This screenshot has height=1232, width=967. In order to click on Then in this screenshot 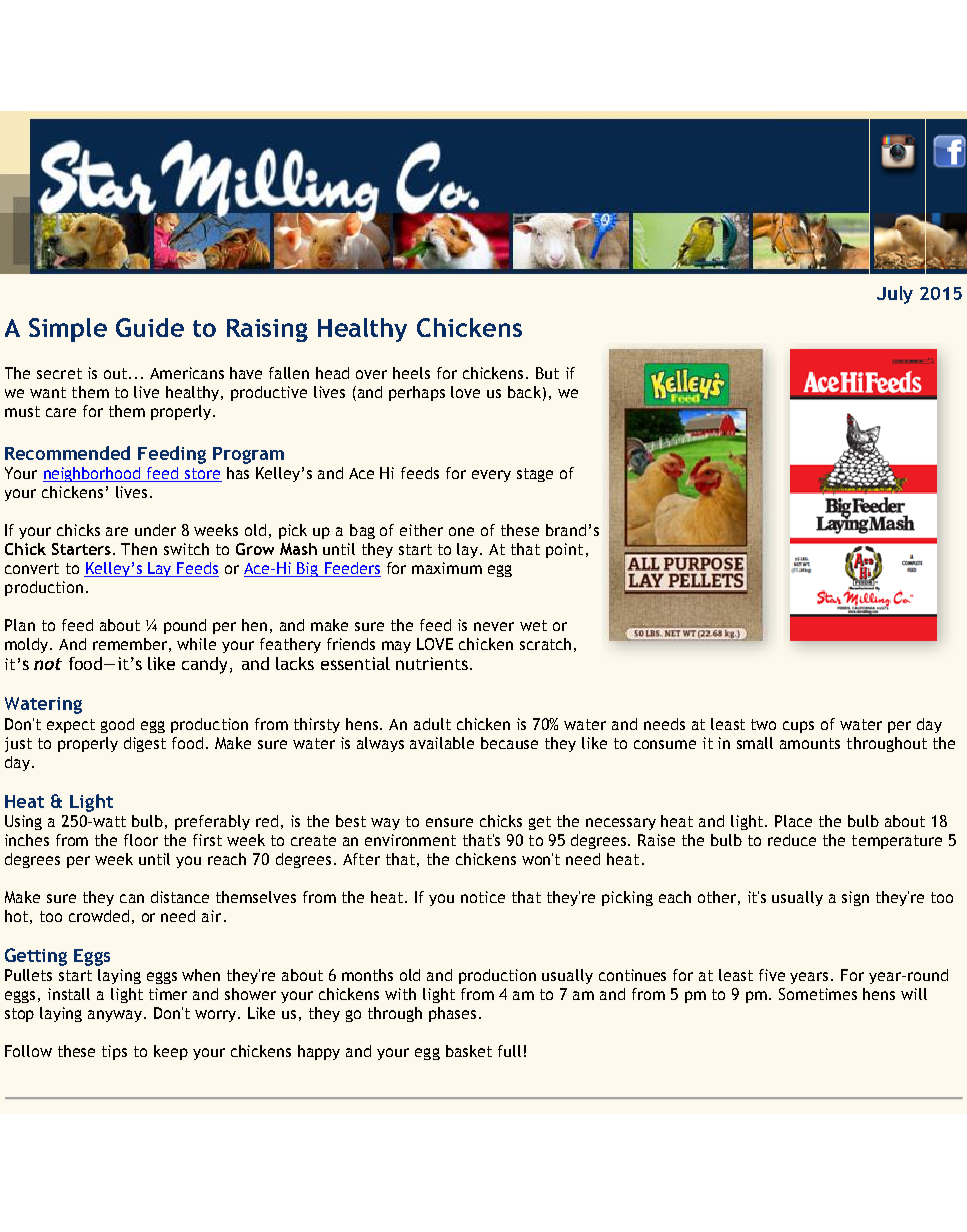, I will do `click(139, 549)`.
